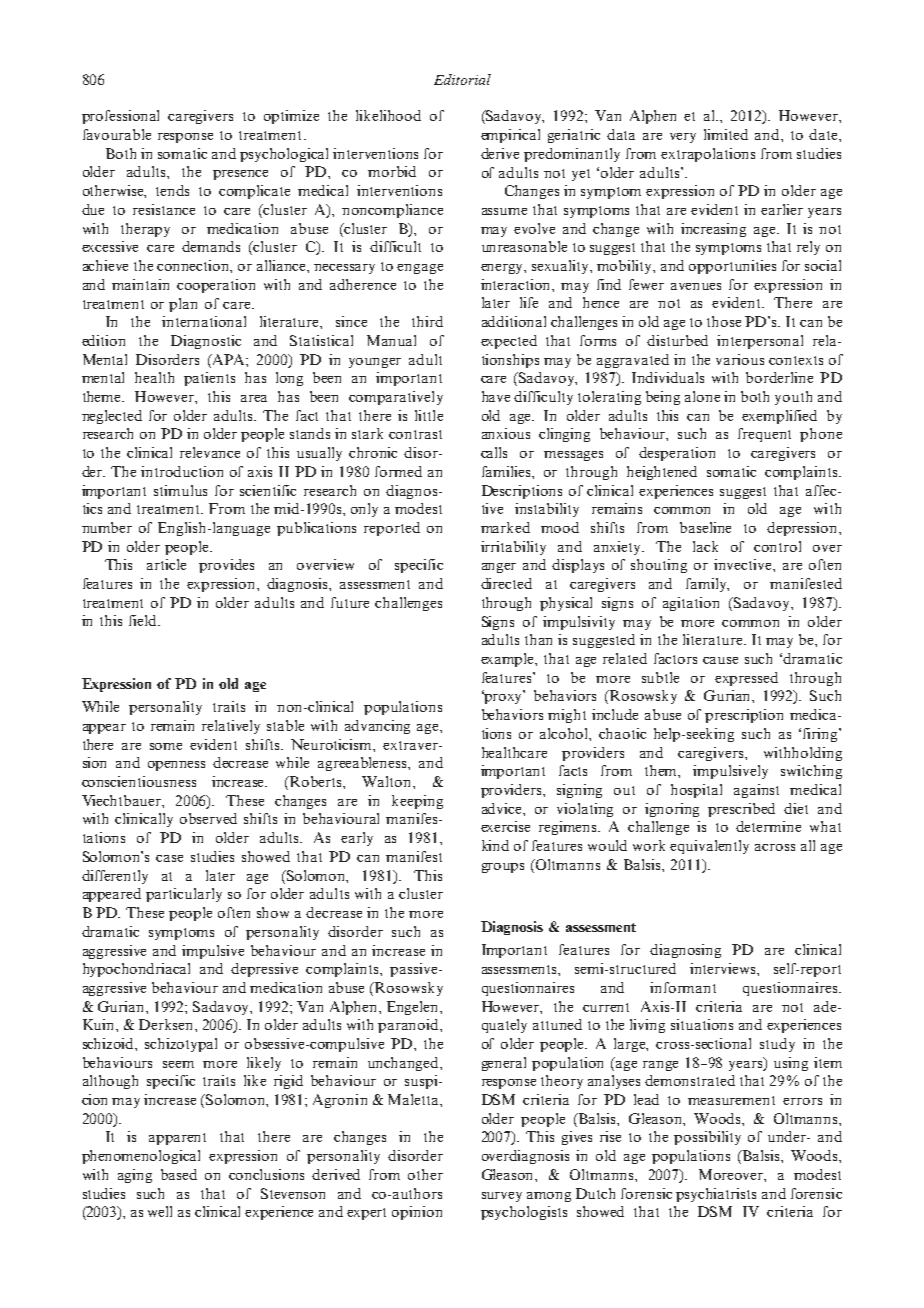  Describe the element at coordinates (741, 810) in the page. I see `prescribed` at that location.
